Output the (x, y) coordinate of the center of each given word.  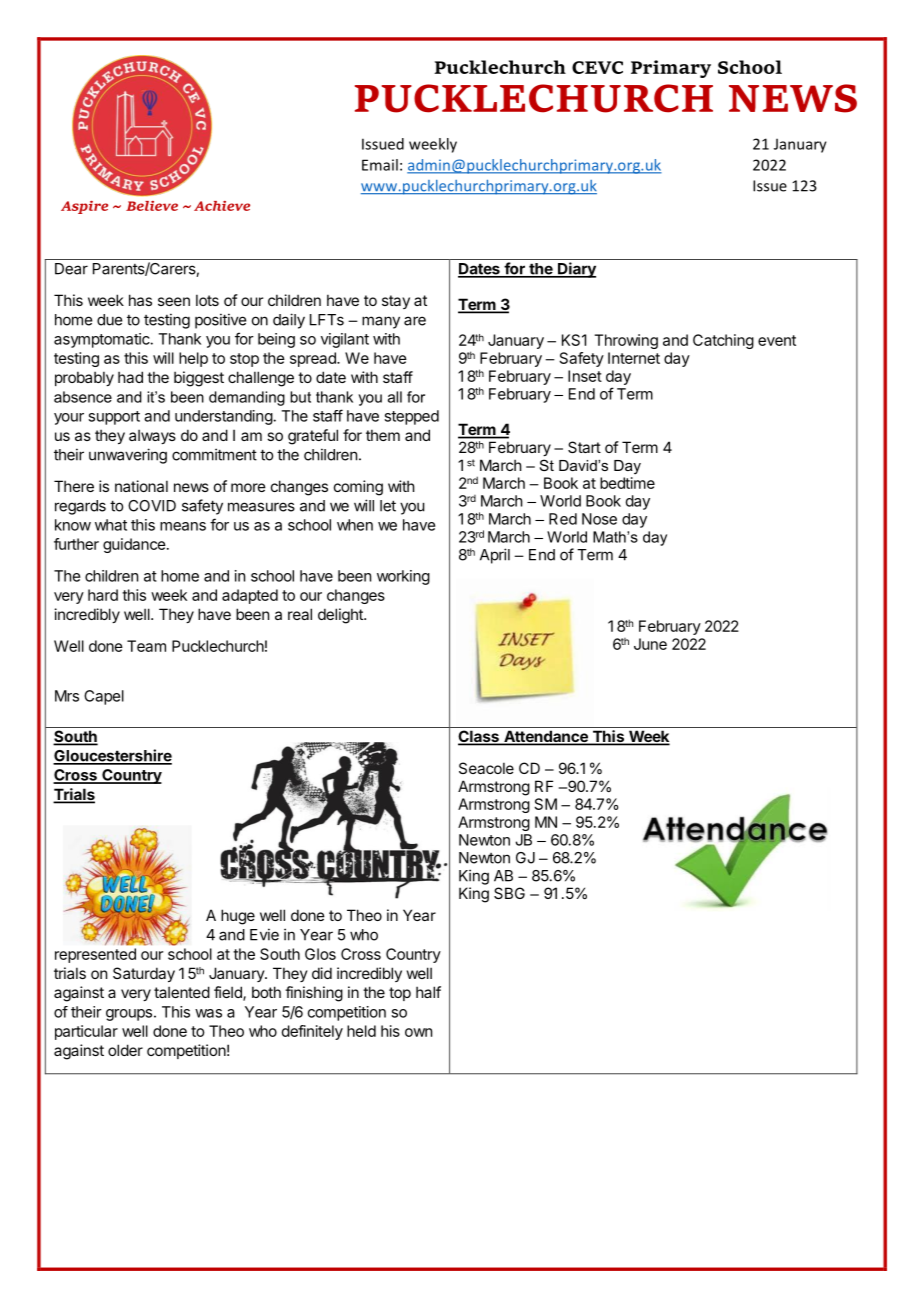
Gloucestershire (112, 756)
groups (129, 1015)
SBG (509, 893)
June (650, 644)
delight (341, 616)
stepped (411, 417)
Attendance (546, 738)
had (130, 377)
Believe (152, 206)
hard (103, 595)
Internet (634, 358)
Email (380, 165)
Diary (576, 270)
